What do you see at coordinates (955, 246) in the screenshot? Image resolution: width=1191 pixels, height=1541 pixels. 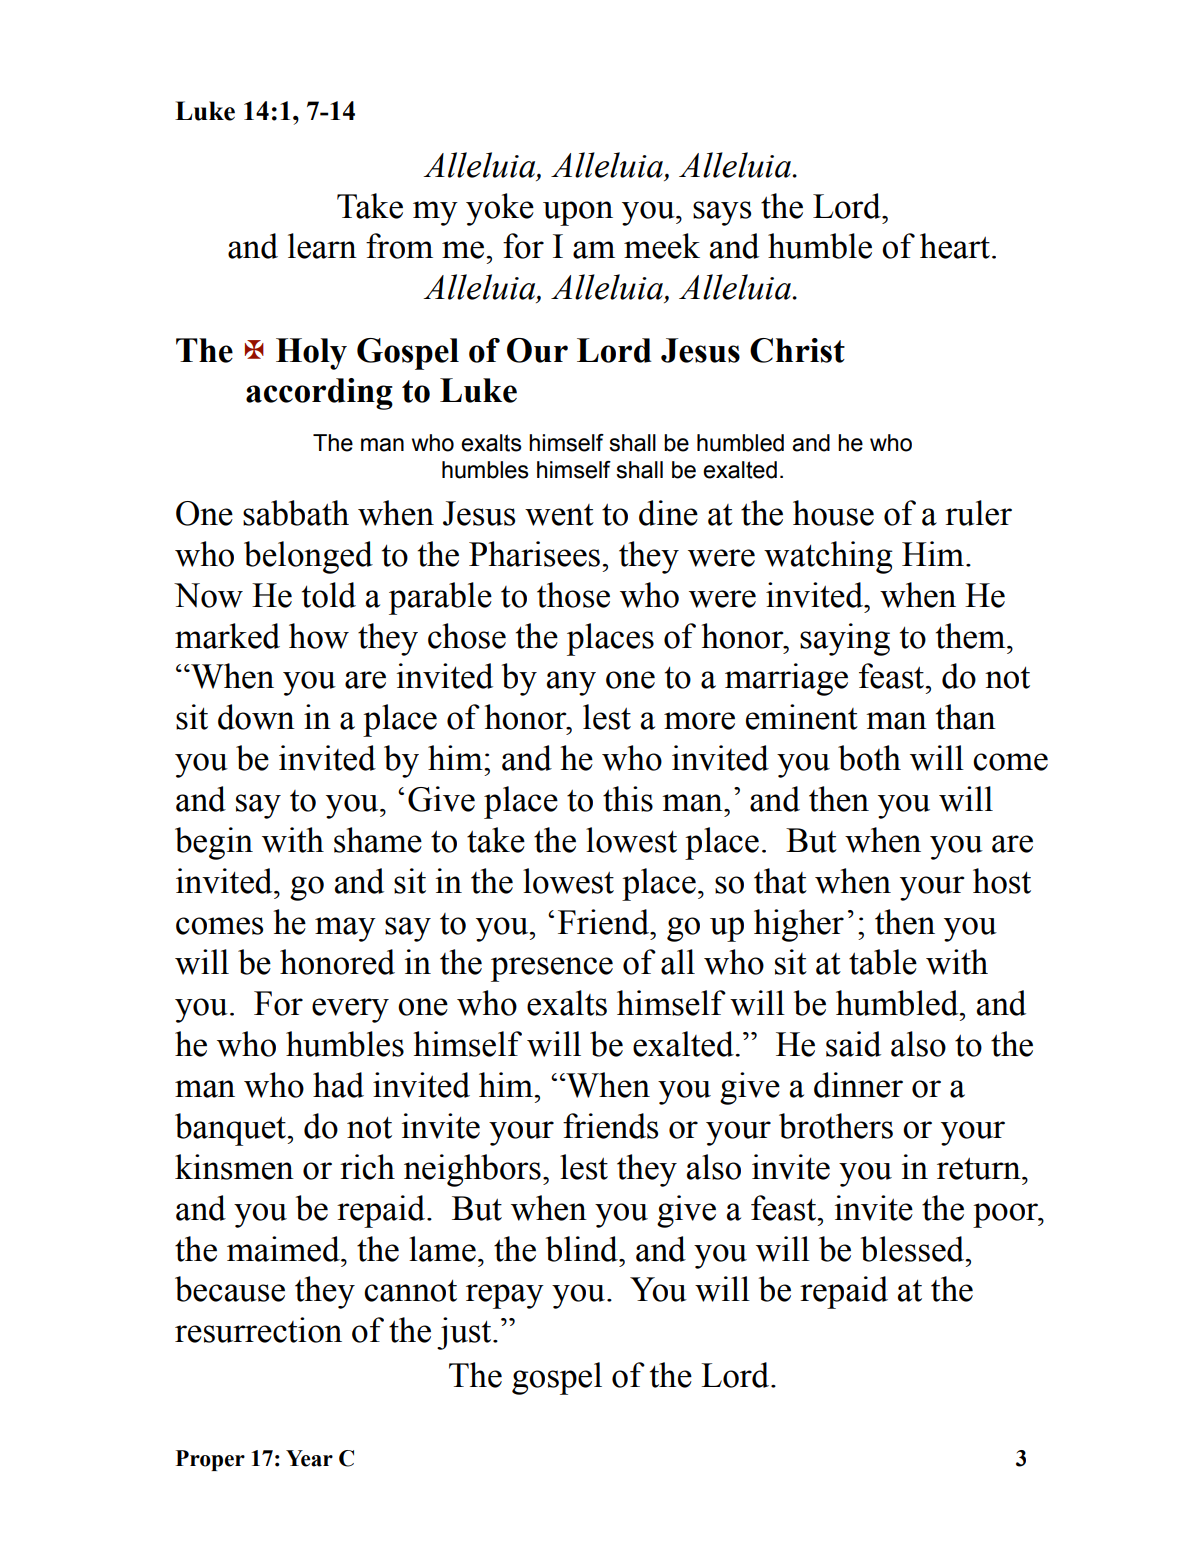 I see `heart` at bounding box center [955, 246].
